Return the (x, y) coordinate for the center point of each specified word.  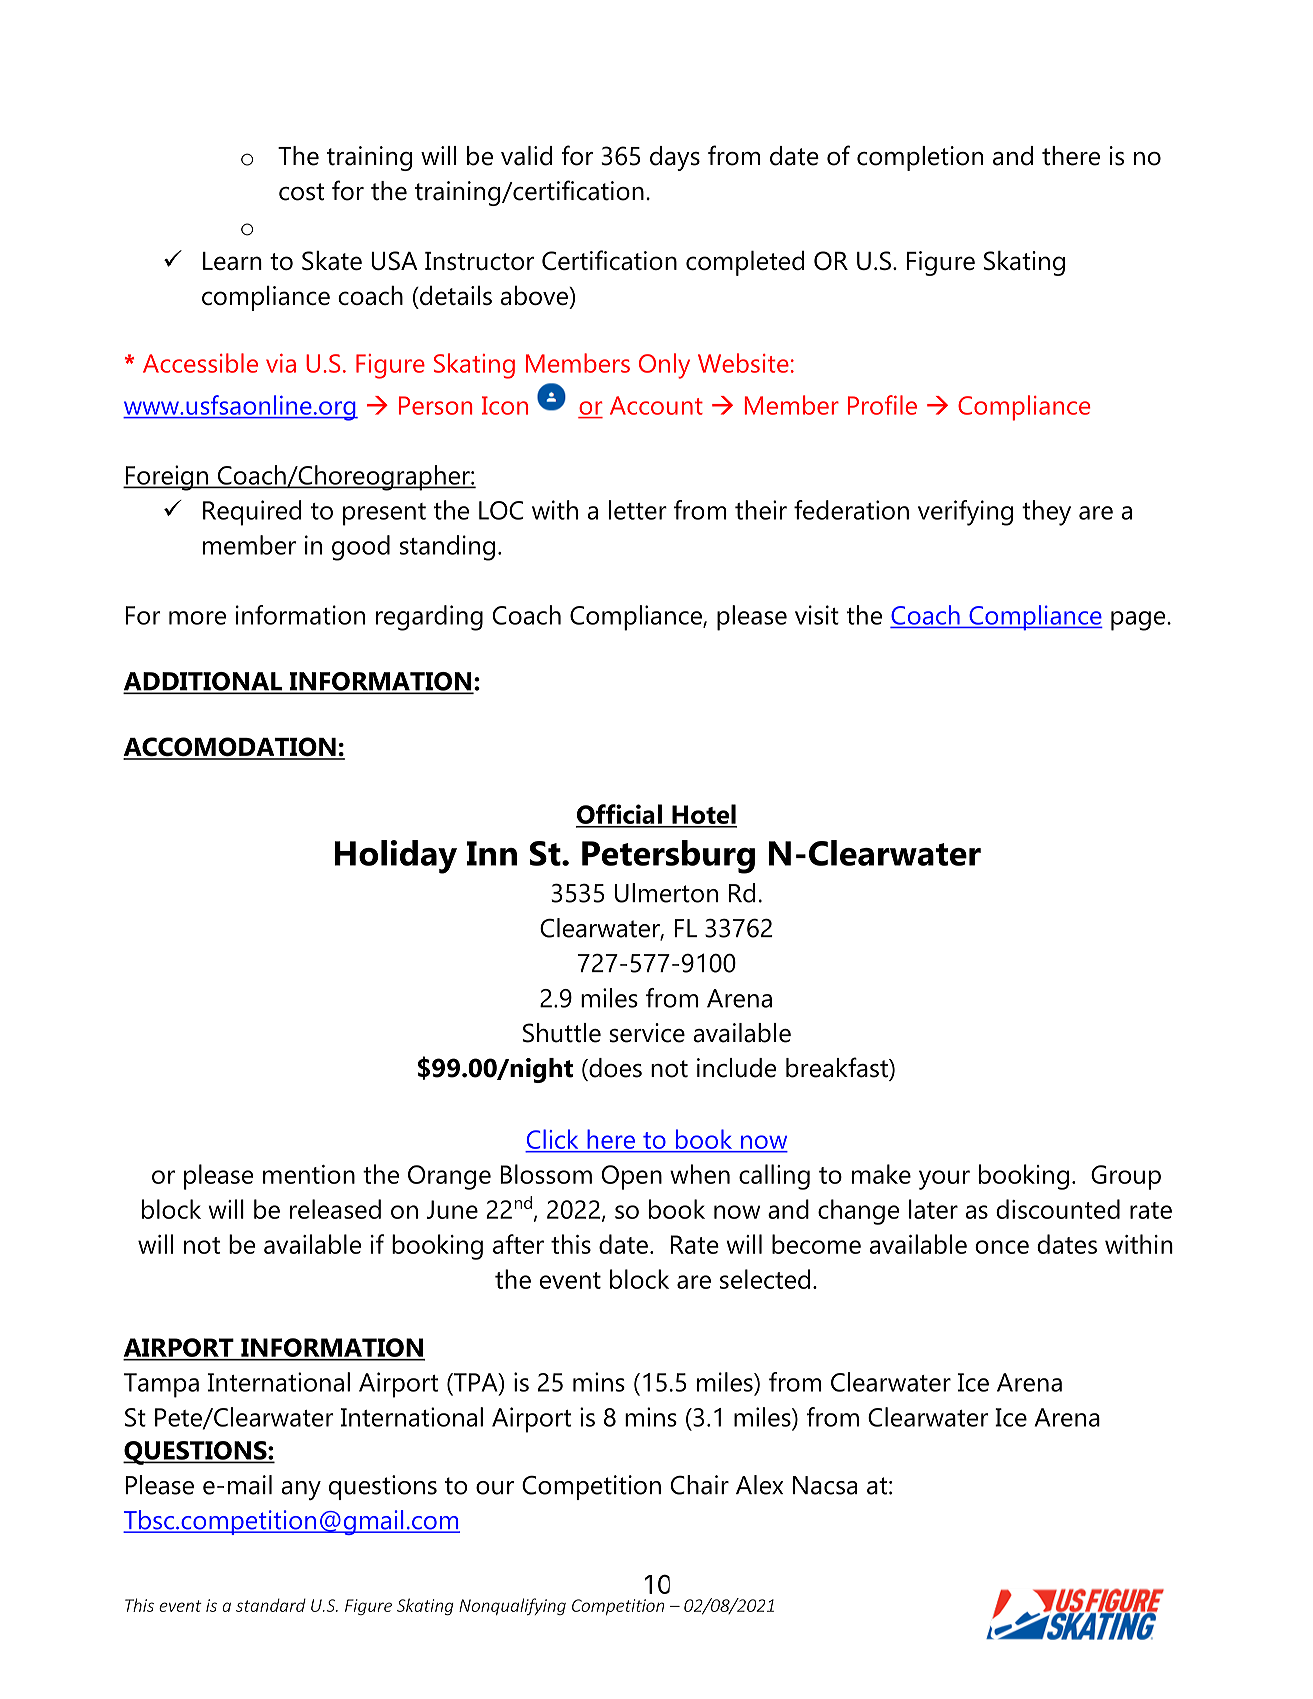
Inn (492, 853)
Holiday (396, 857)
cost (301, 192)
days (675, 158)
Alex (759, 1485)
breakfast (838, 1067)
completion (920, 158)
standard (271, 1605)
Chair (700, 1485)
